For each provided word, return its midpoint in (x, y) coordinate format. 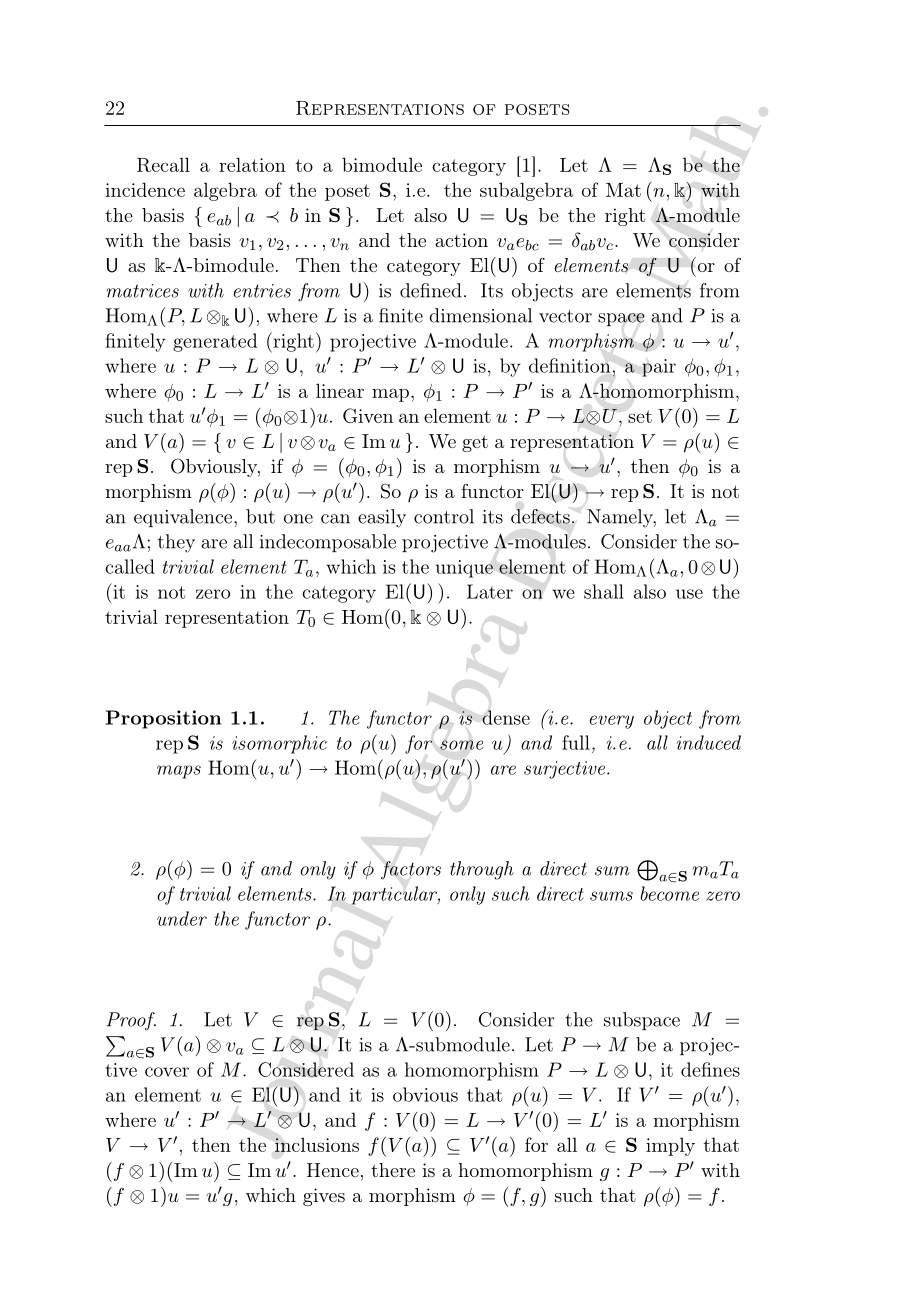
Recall (163, 164)
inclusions (317, 1144)
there (393, 1170)
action (461, 240)
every (612, 722)
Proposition (163, 719)
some (462, 745)
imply (670, 1146)
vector (565, 316)
